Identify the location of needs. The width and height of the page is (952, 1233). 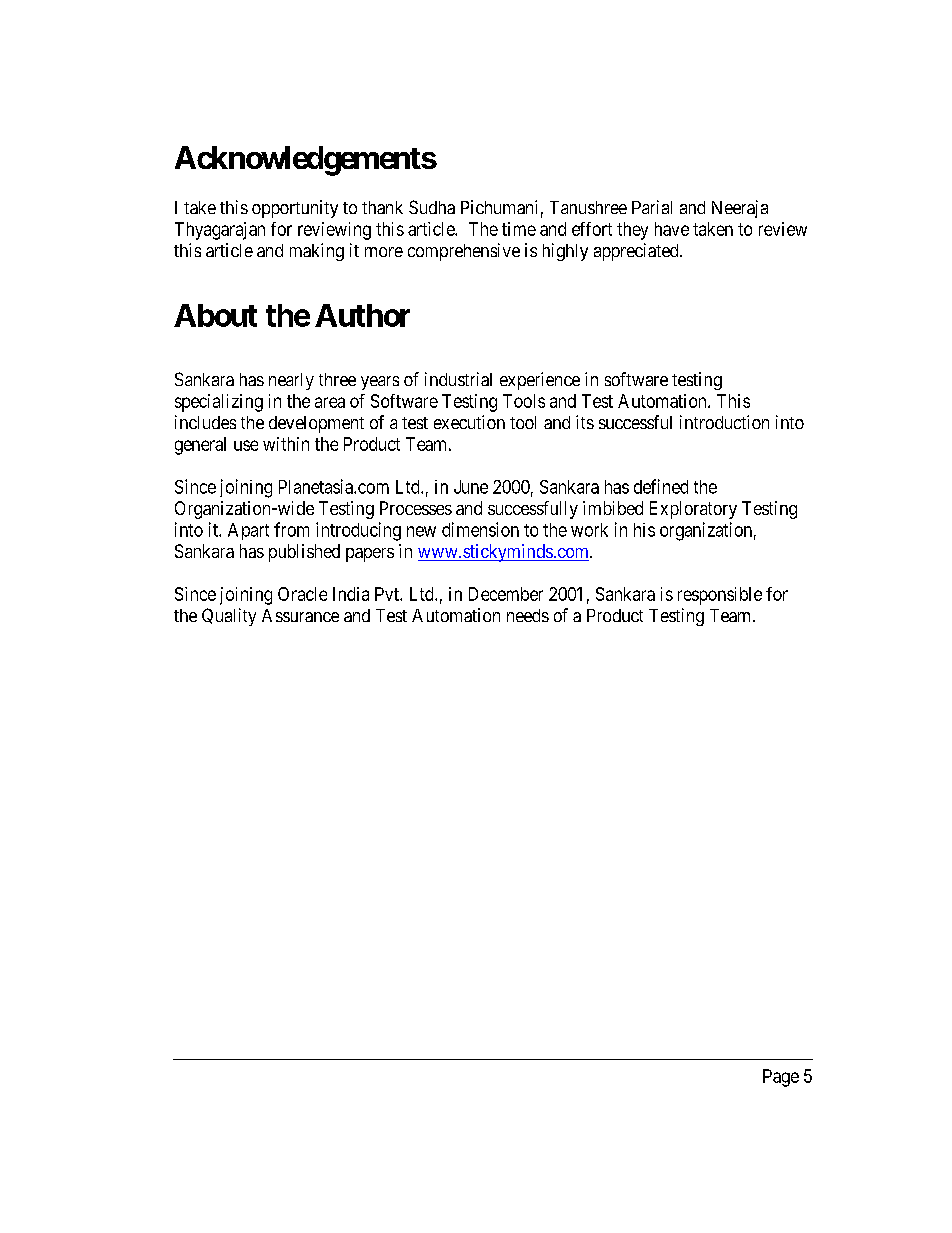
(528, 615).
